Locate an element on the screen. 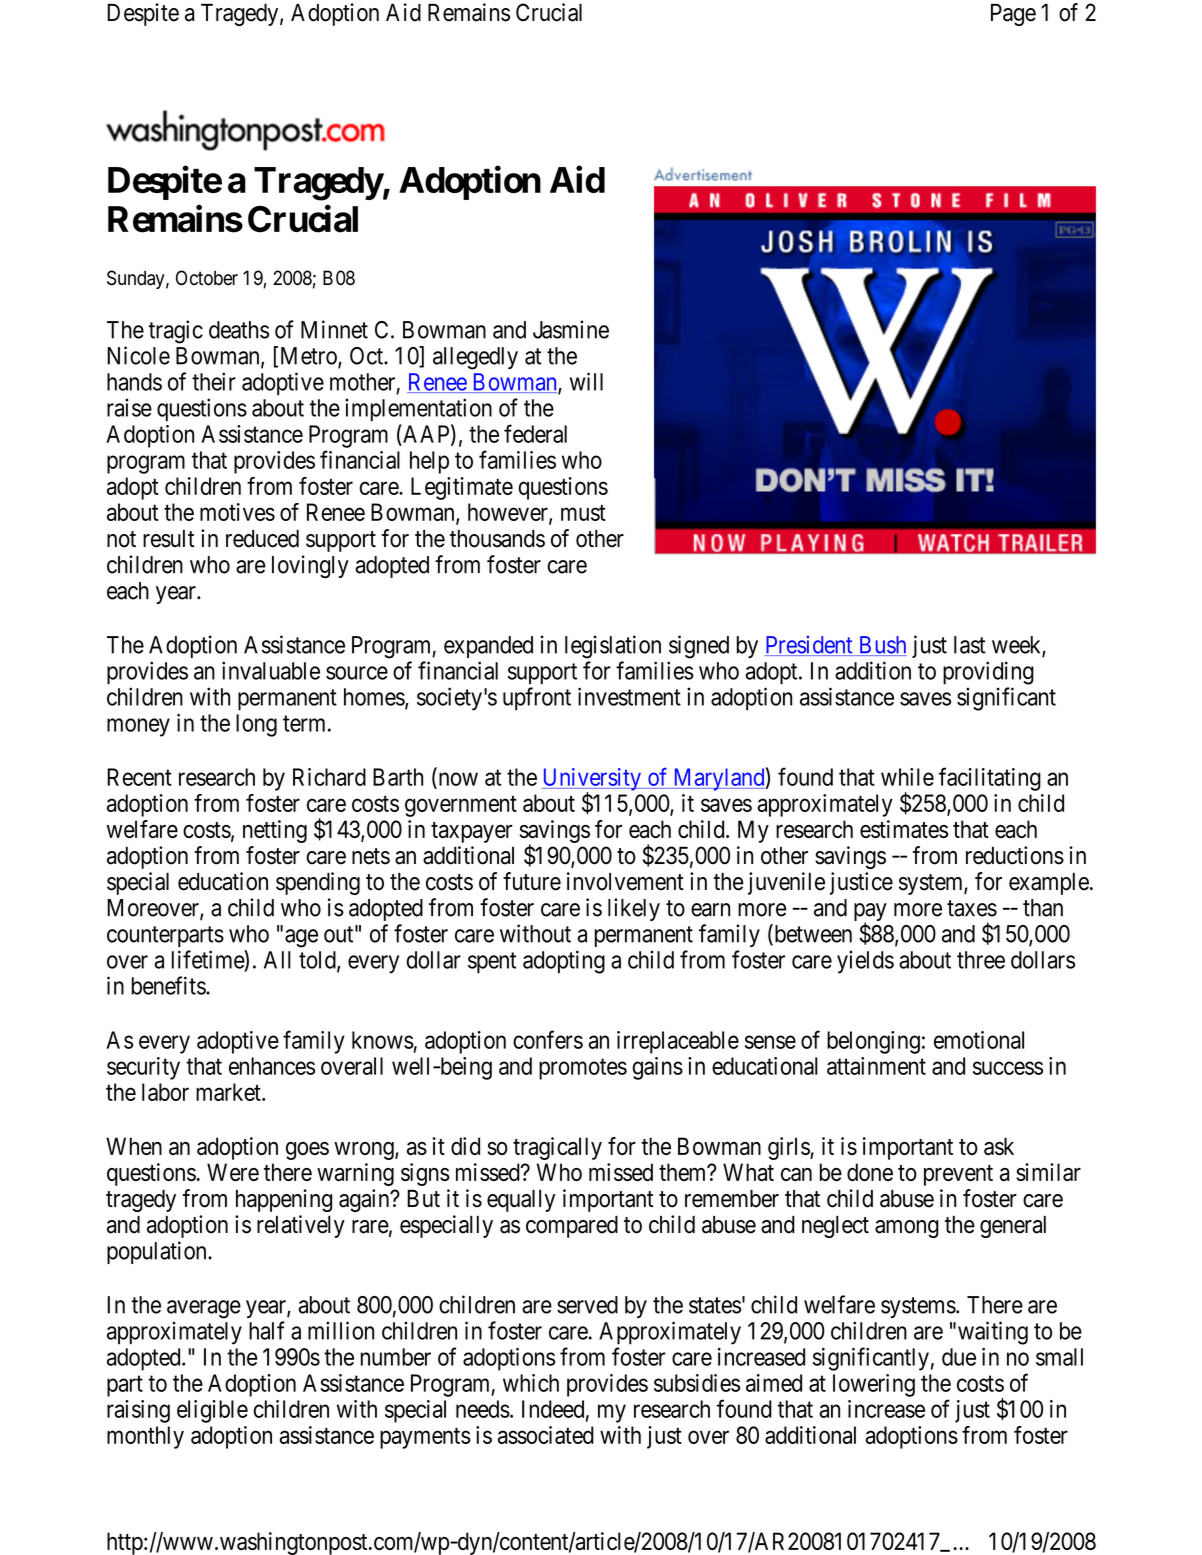 This screenshot has width=1202, height=1555. likely is located at coordinates (634, 909).
